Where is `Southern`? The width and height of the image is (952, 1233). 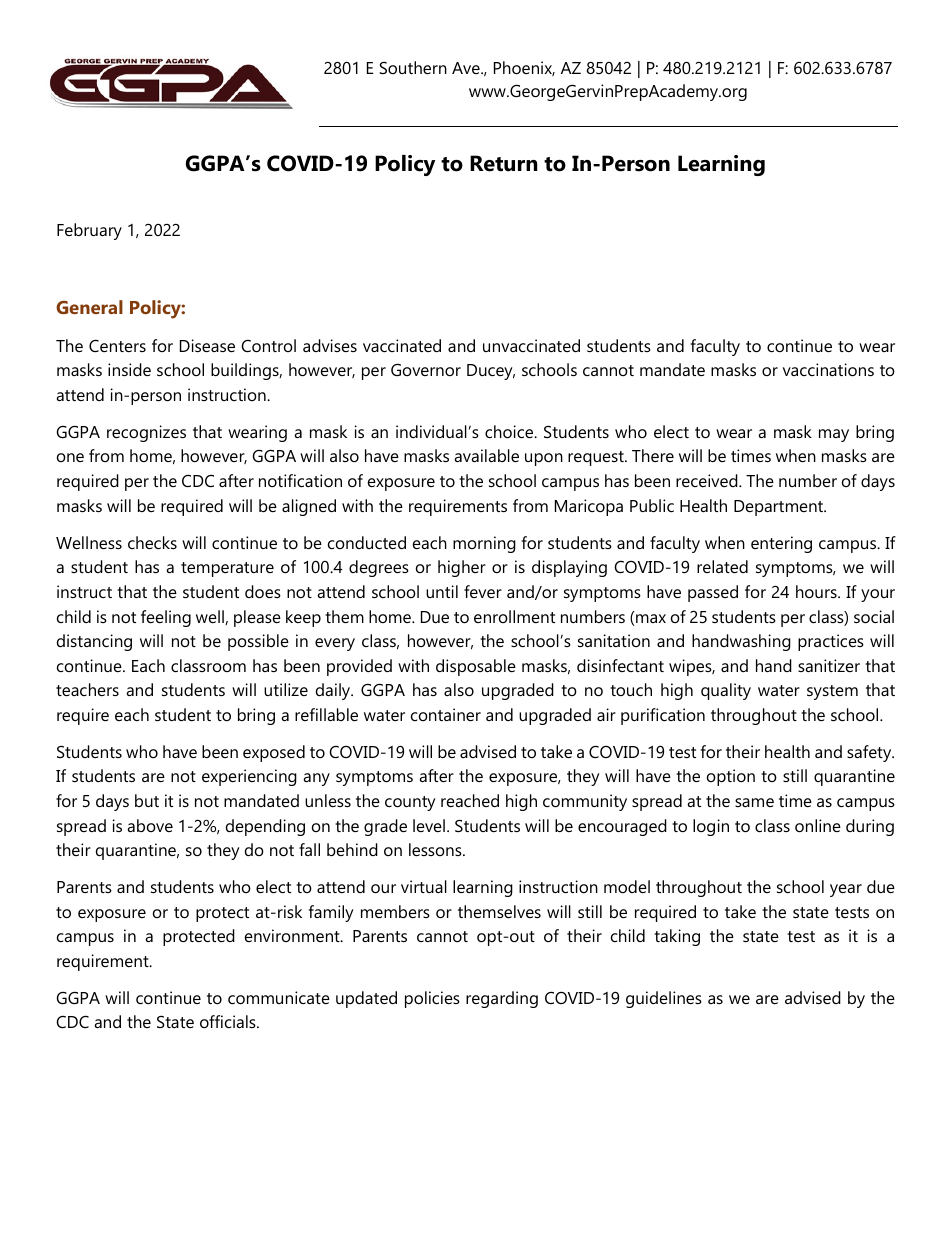
Southern is located at coordinates (413, 67).
